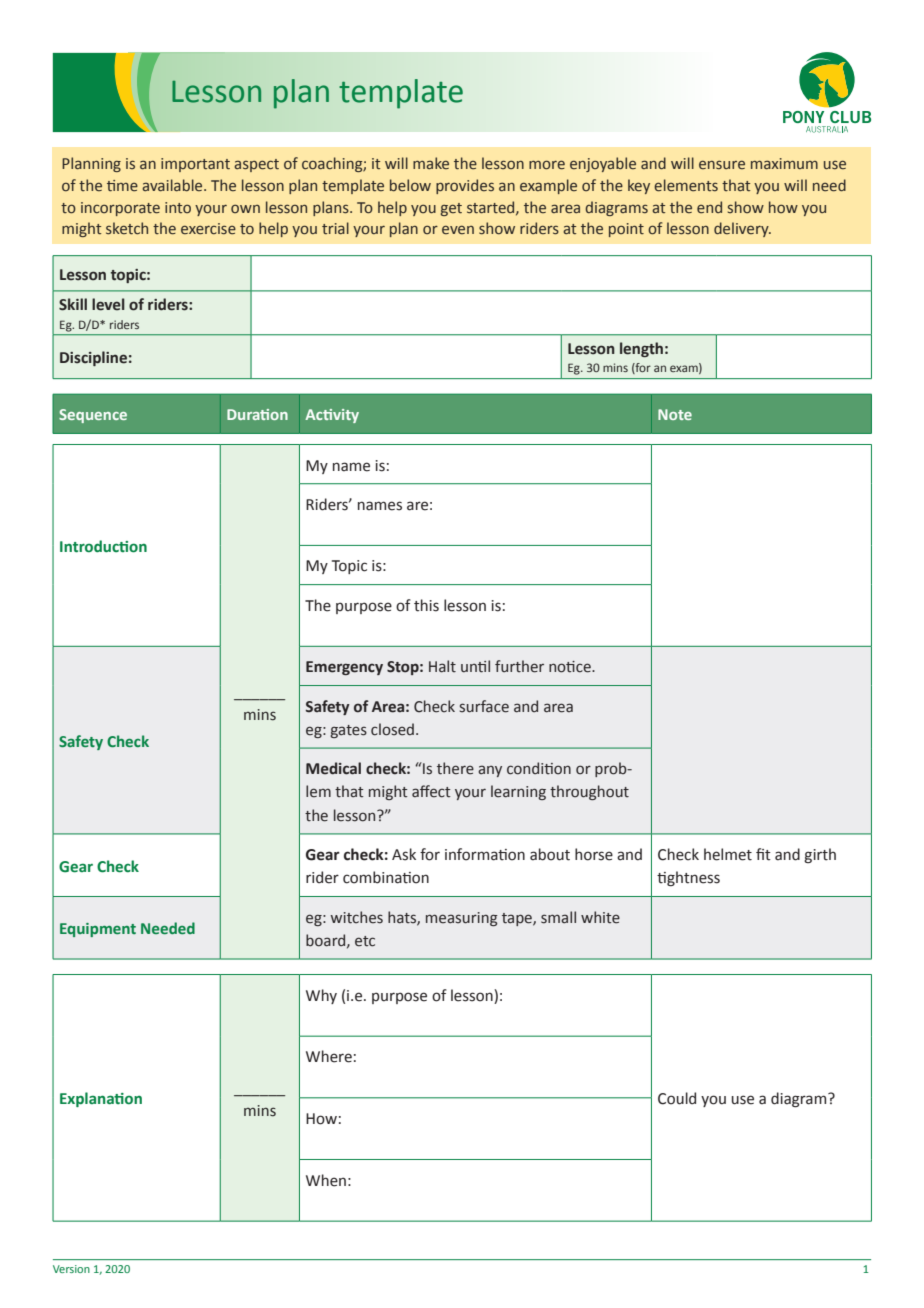 The width and height of the screenshot is (924, 1308). I want to click on get, so click(451, 209).
